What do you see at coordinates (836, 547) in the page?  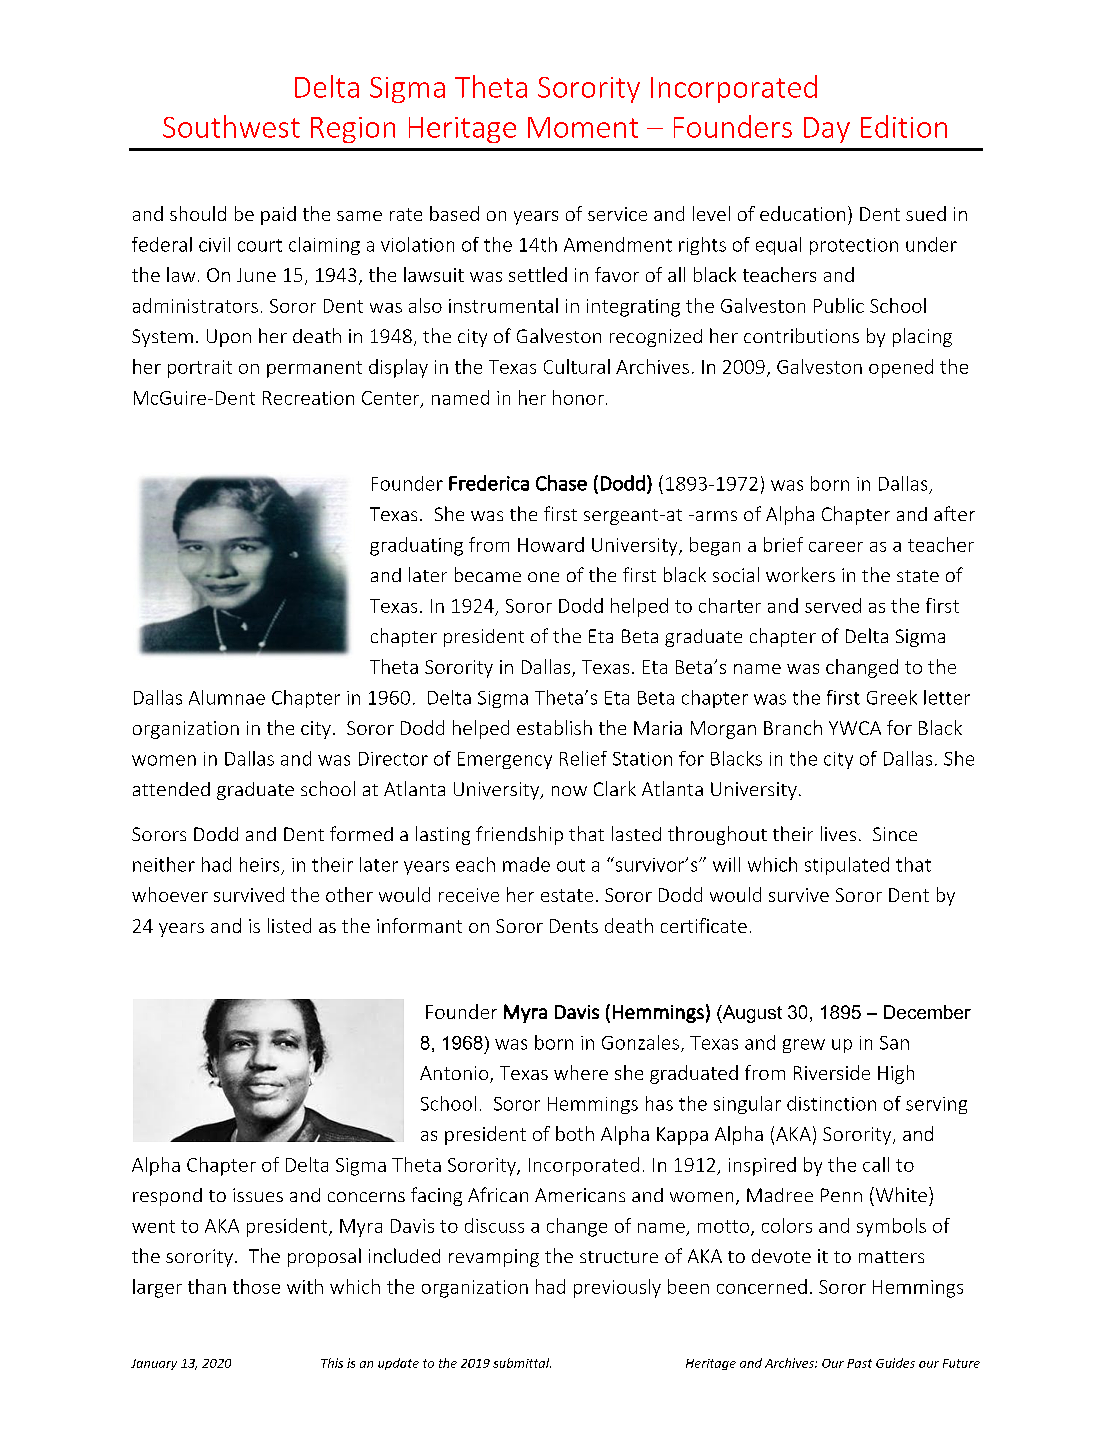 I see `career` at bounding box center [836, 547].
